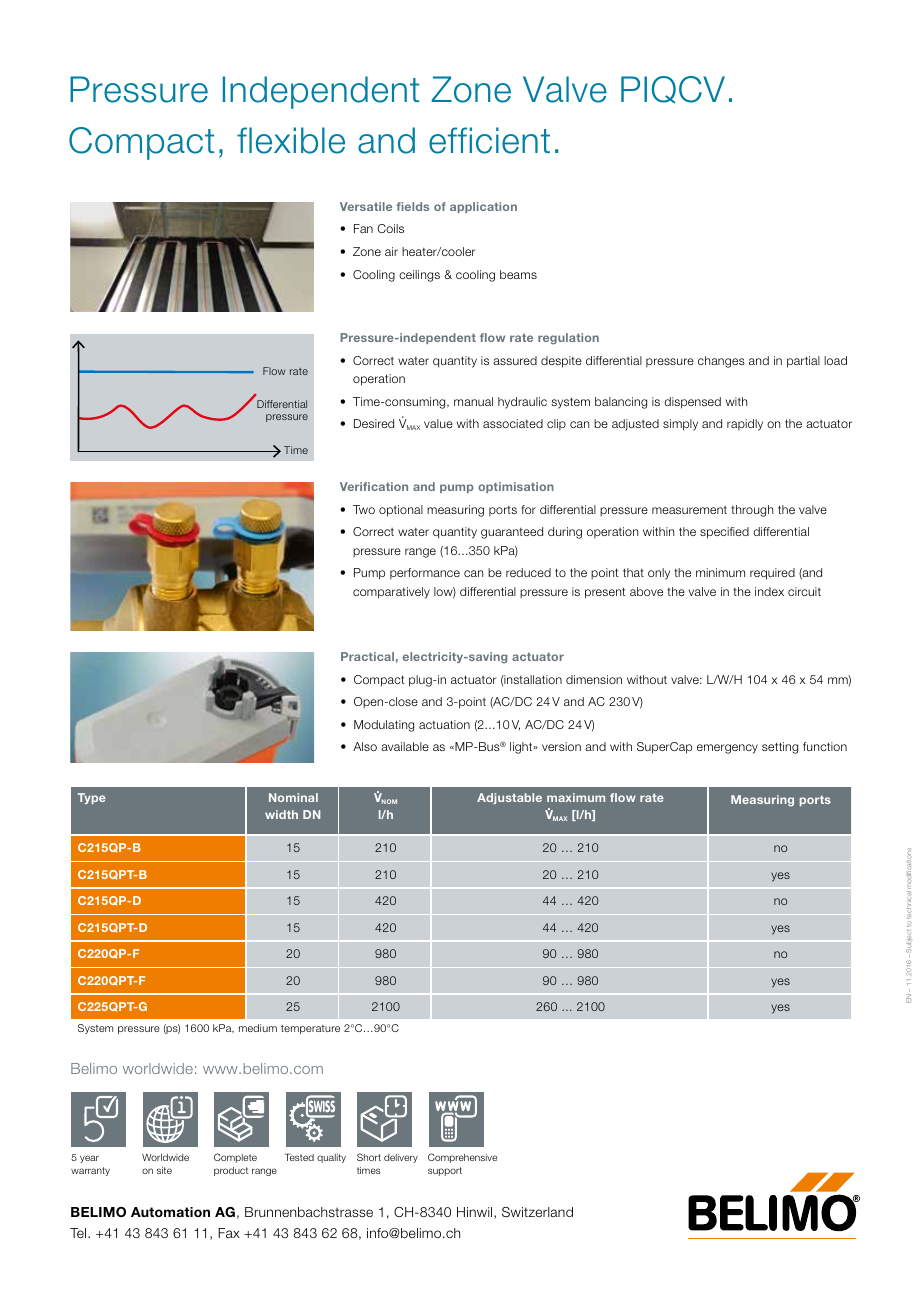 This page has height=1308, width=924. What do you see at coordinates (92, 798) in the page?
I see `Type` at bounding box center [92, 798].
